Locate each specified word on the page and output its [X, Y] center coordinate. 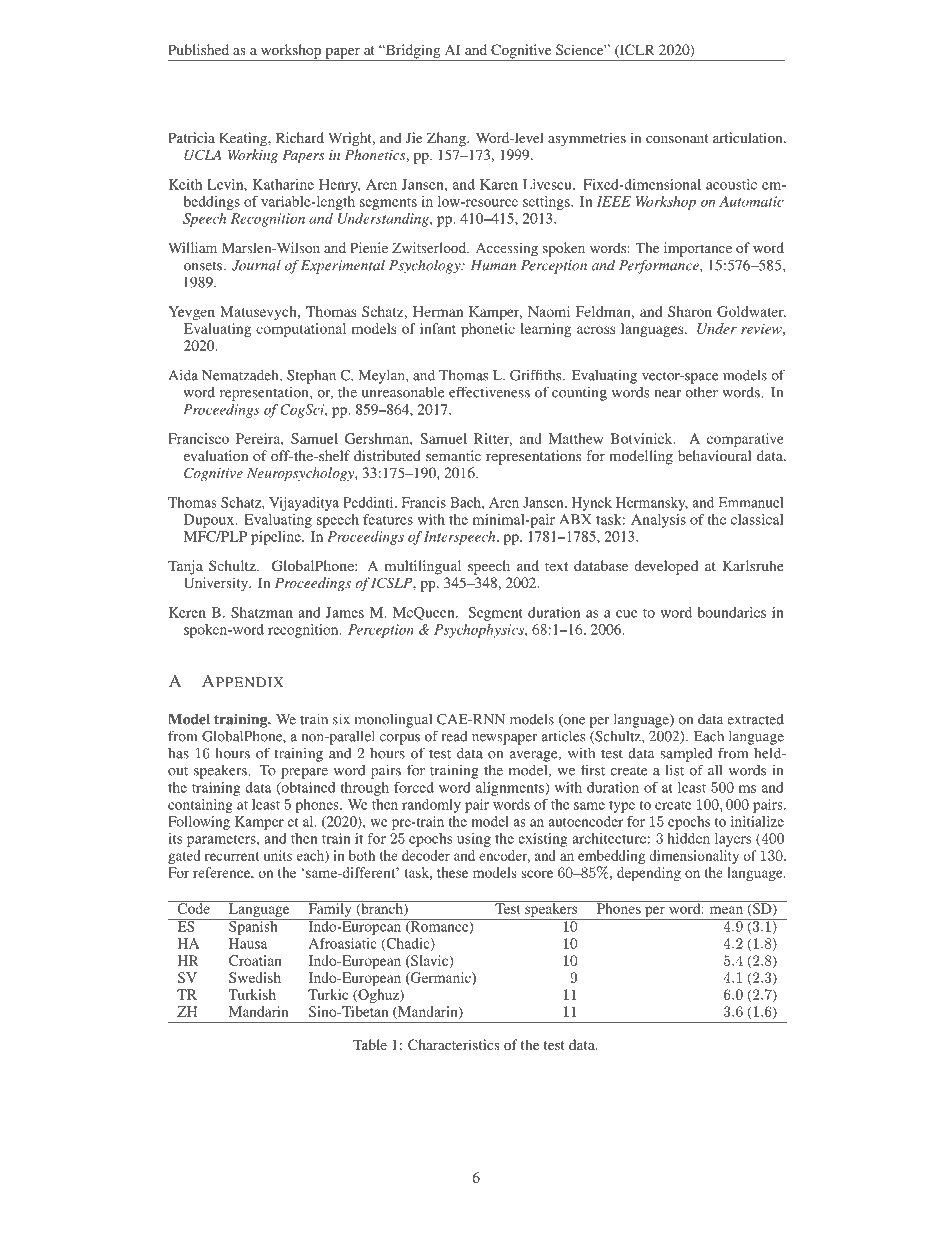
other [701, 392]
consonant [677, 138]
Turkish [252, 994]
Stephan [311, 377]
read [455, 736]
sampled [686, 755]
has [178, 753]
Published [198, 49]
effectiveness [489, 392]
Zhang [447, 139]
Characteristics [454, 1044]
